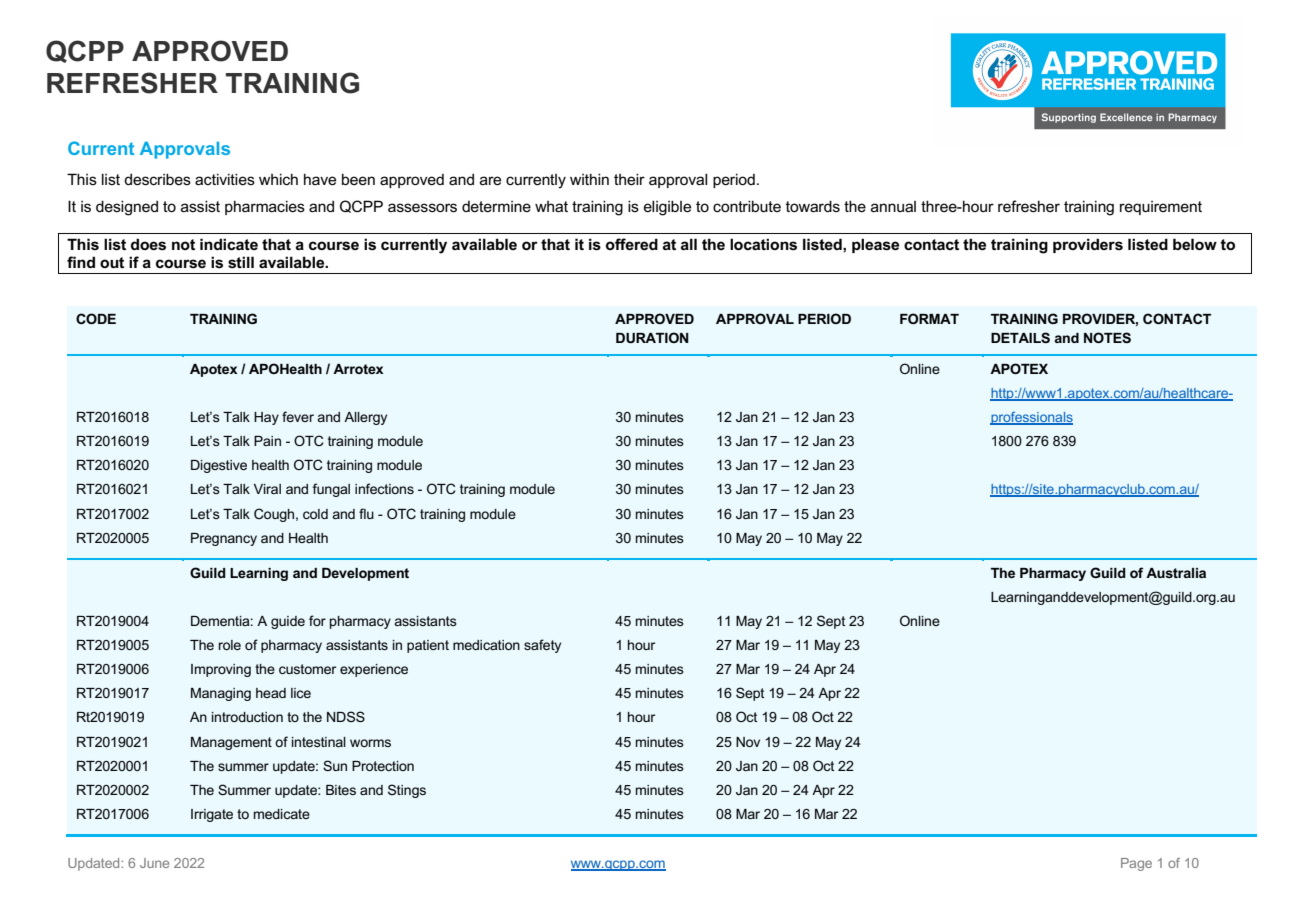  Describe the element at coordinates (266, 418) in the image. I see `Hay` at that location.
